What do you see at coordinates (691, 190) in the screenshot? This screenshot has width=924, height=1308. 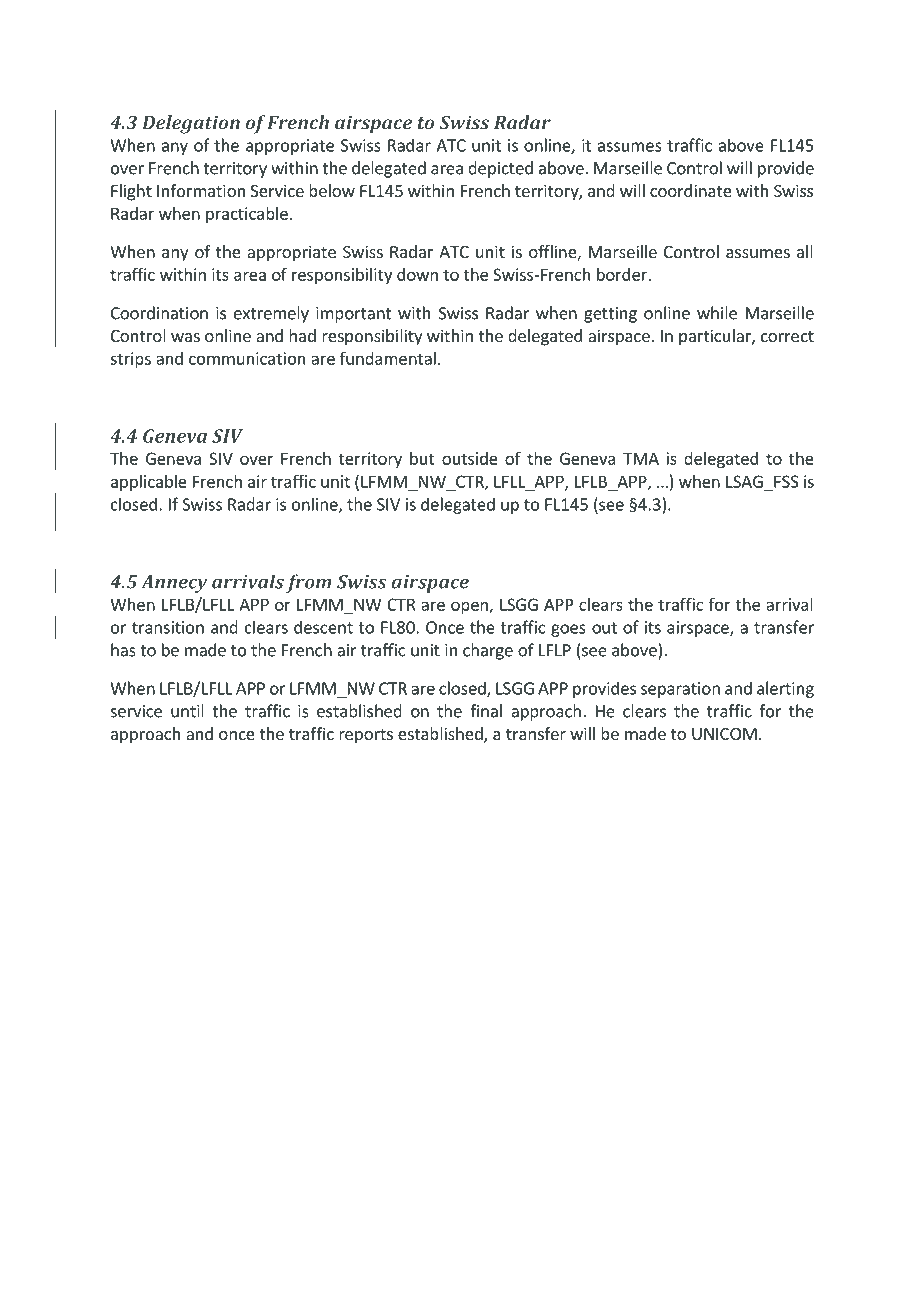 I see `coordinate` at bounding box center [691, 190].
